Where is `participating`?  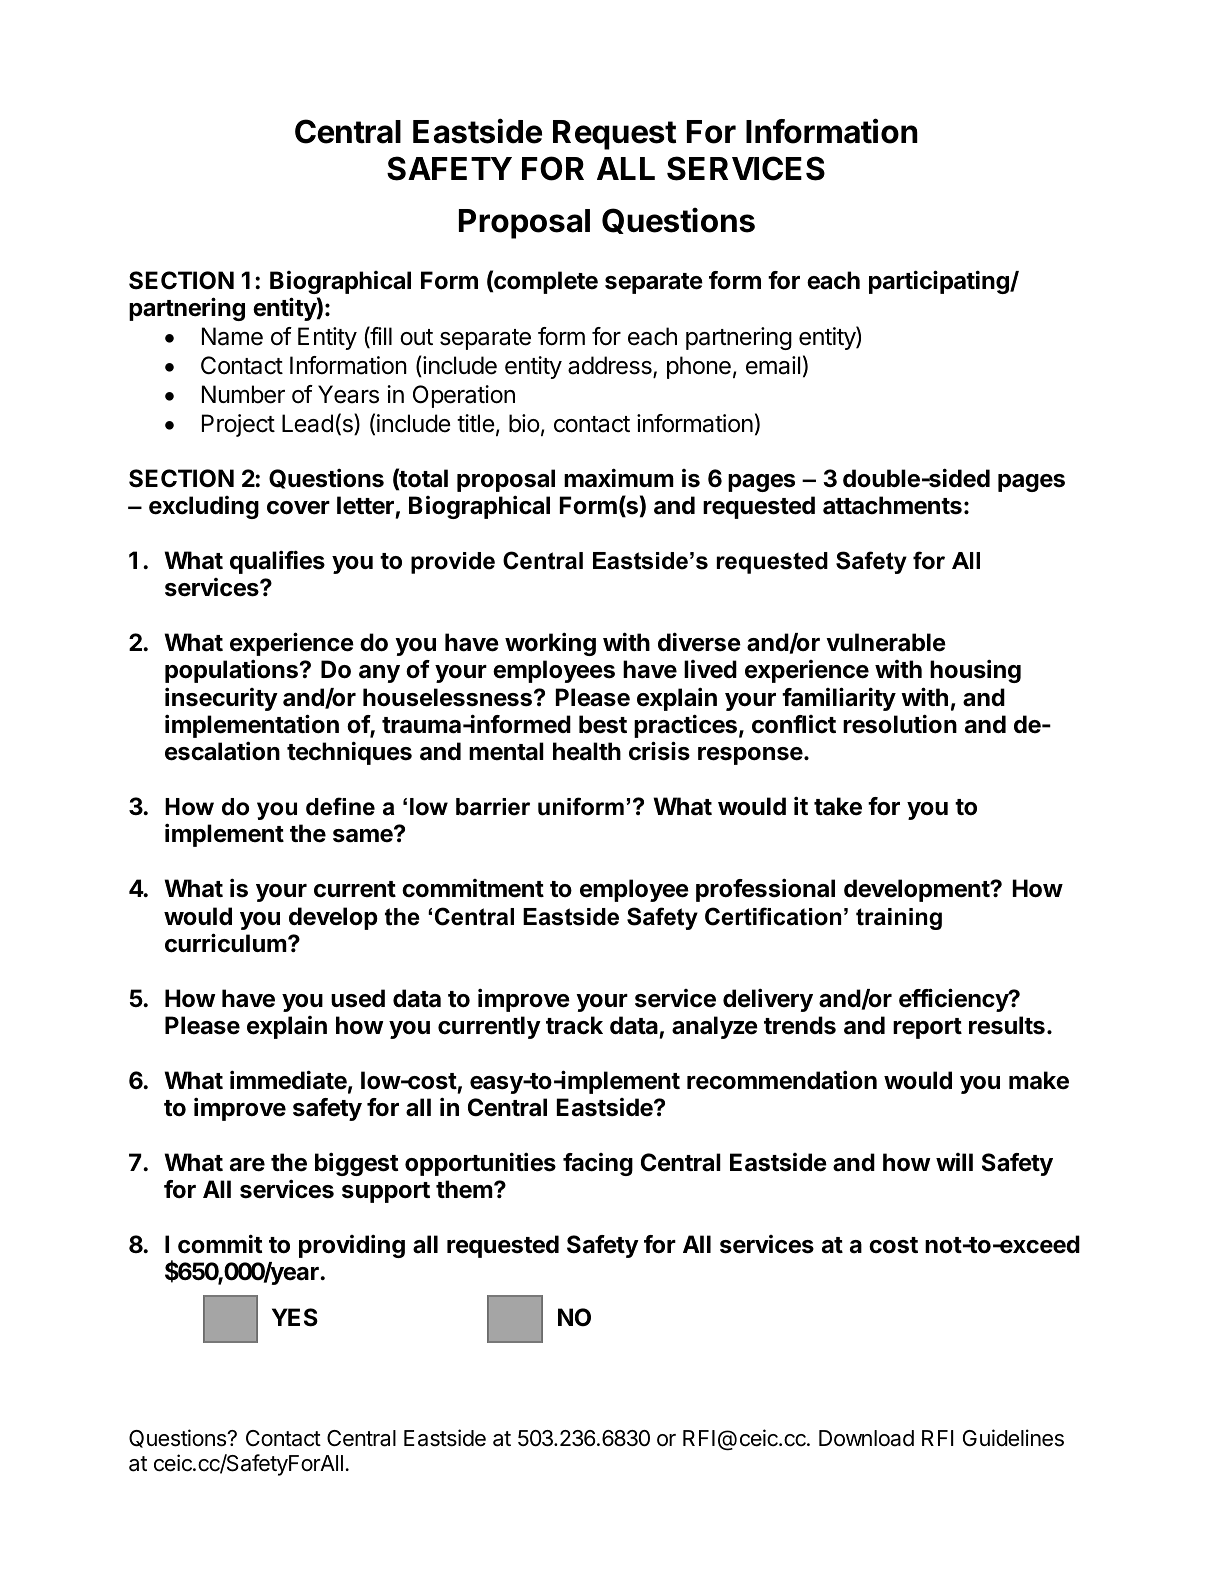 participating is located at coordinates (940, 282).
